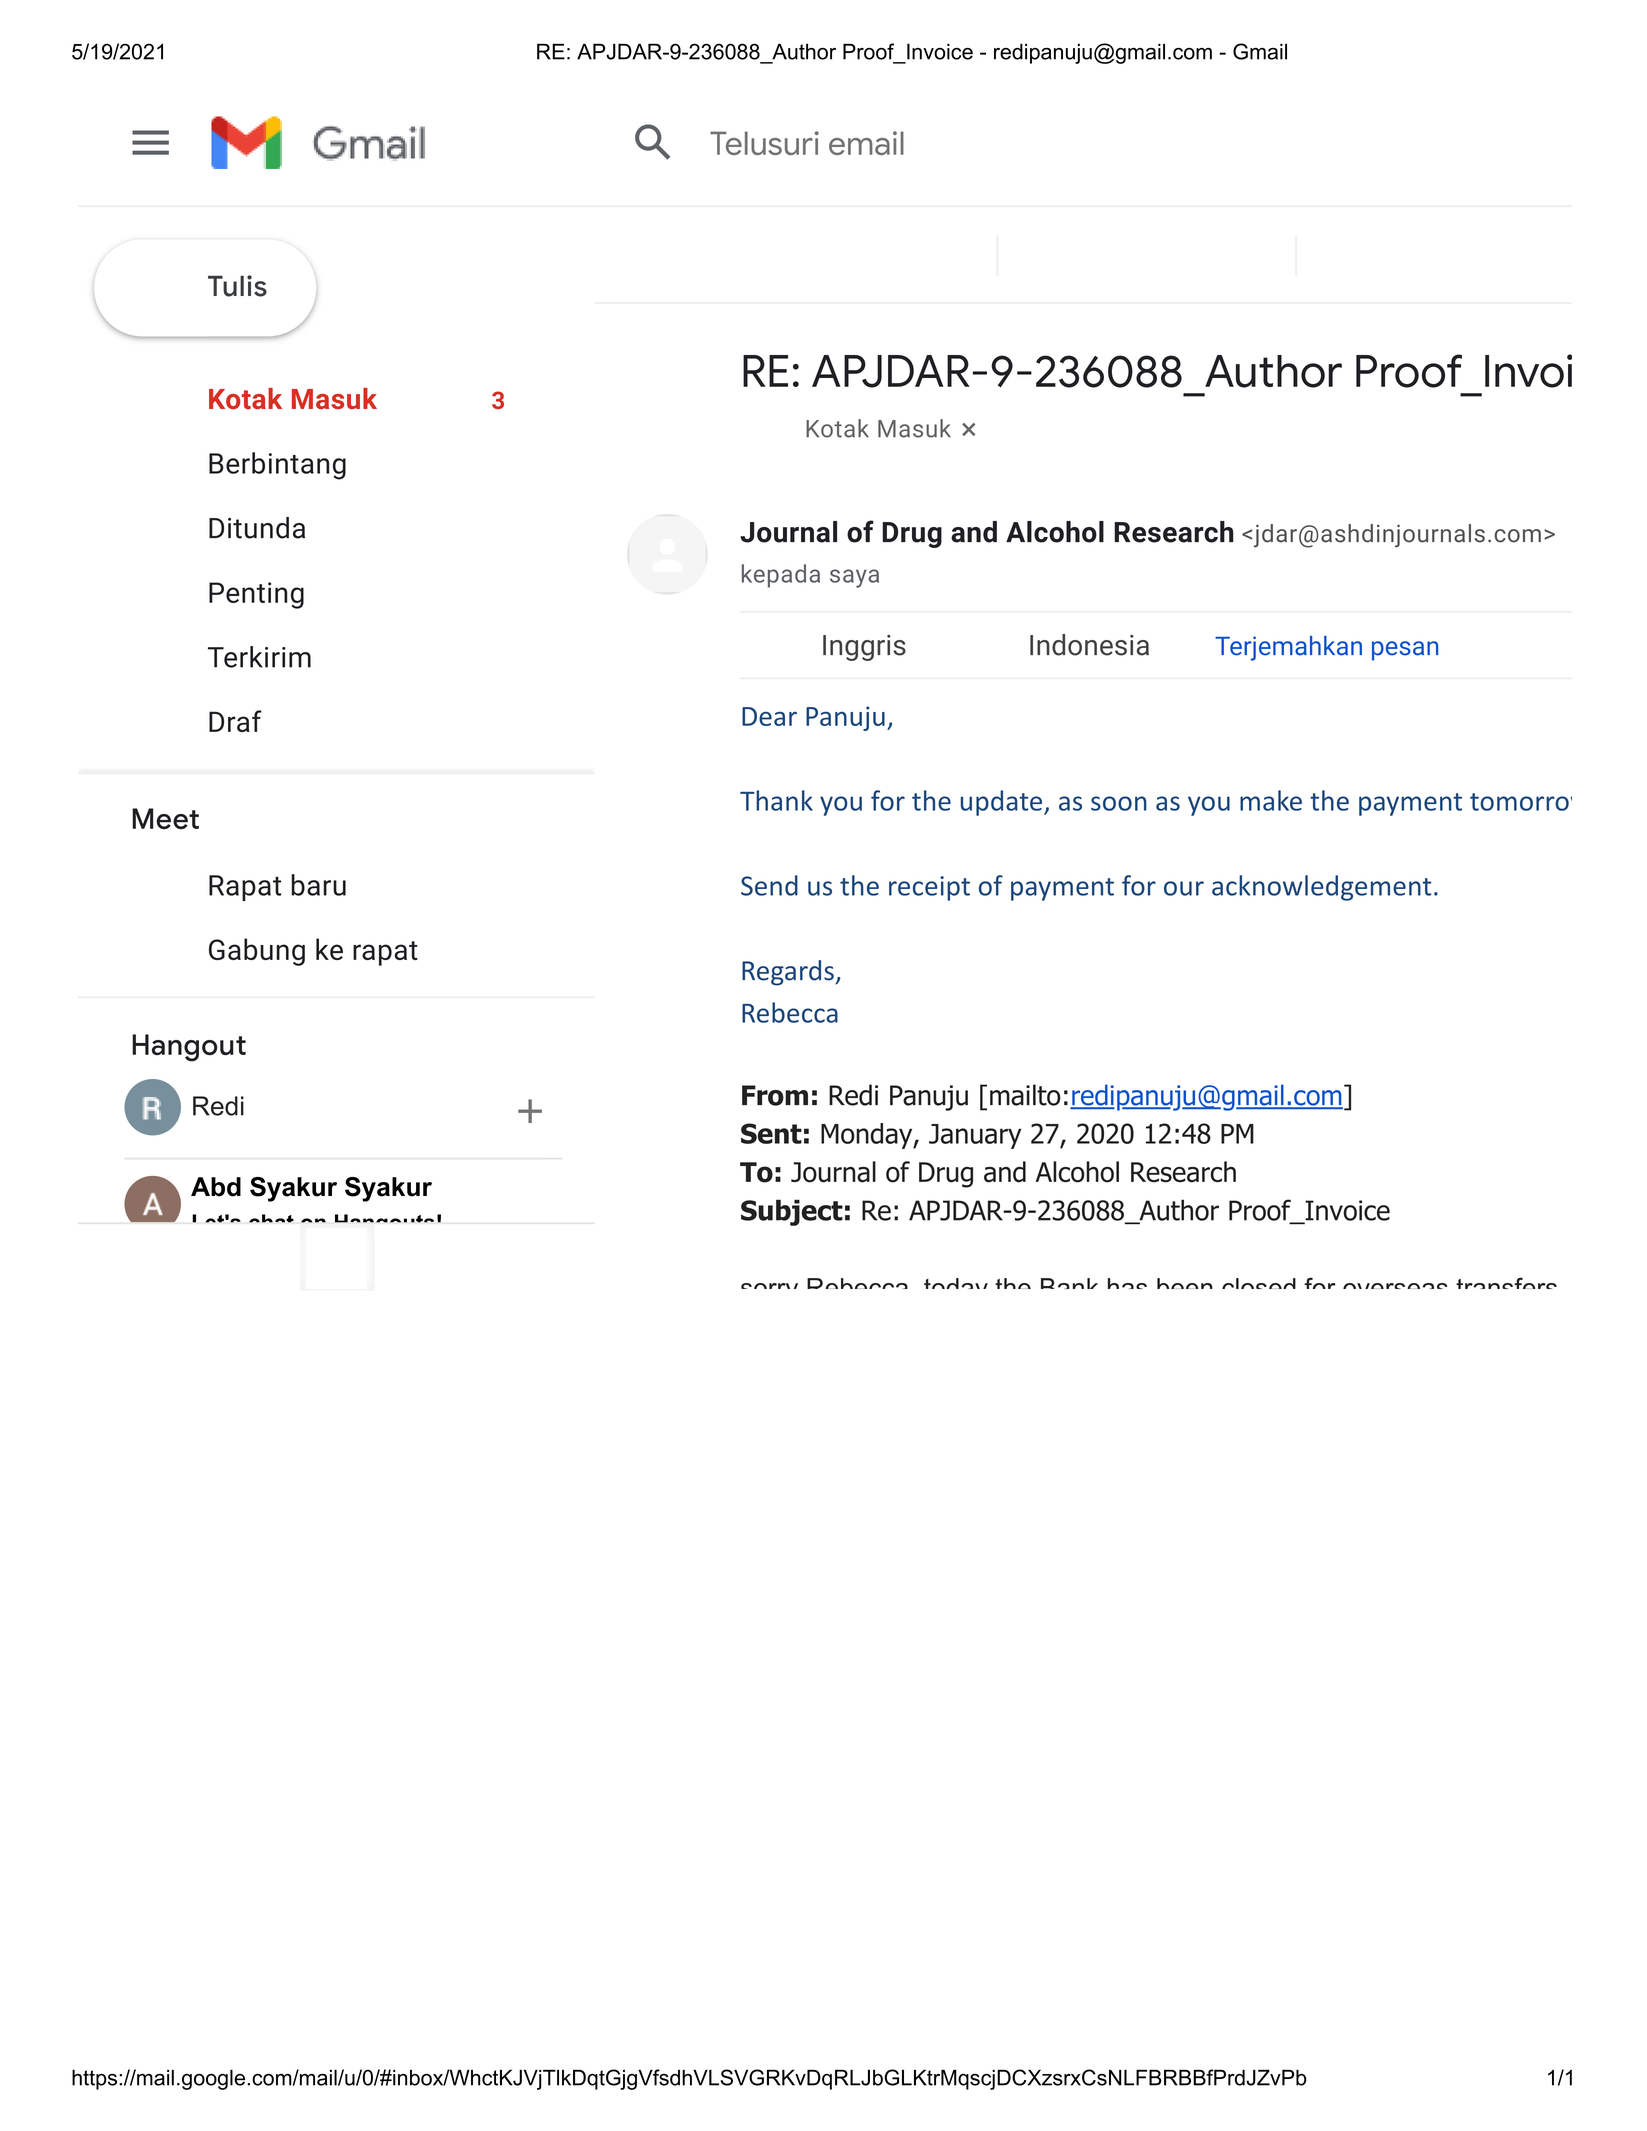 The width and height of the page is (1647, 2131). Describe the element at coordinates (216, 1187) in the page. I see `Abd` at that location.
